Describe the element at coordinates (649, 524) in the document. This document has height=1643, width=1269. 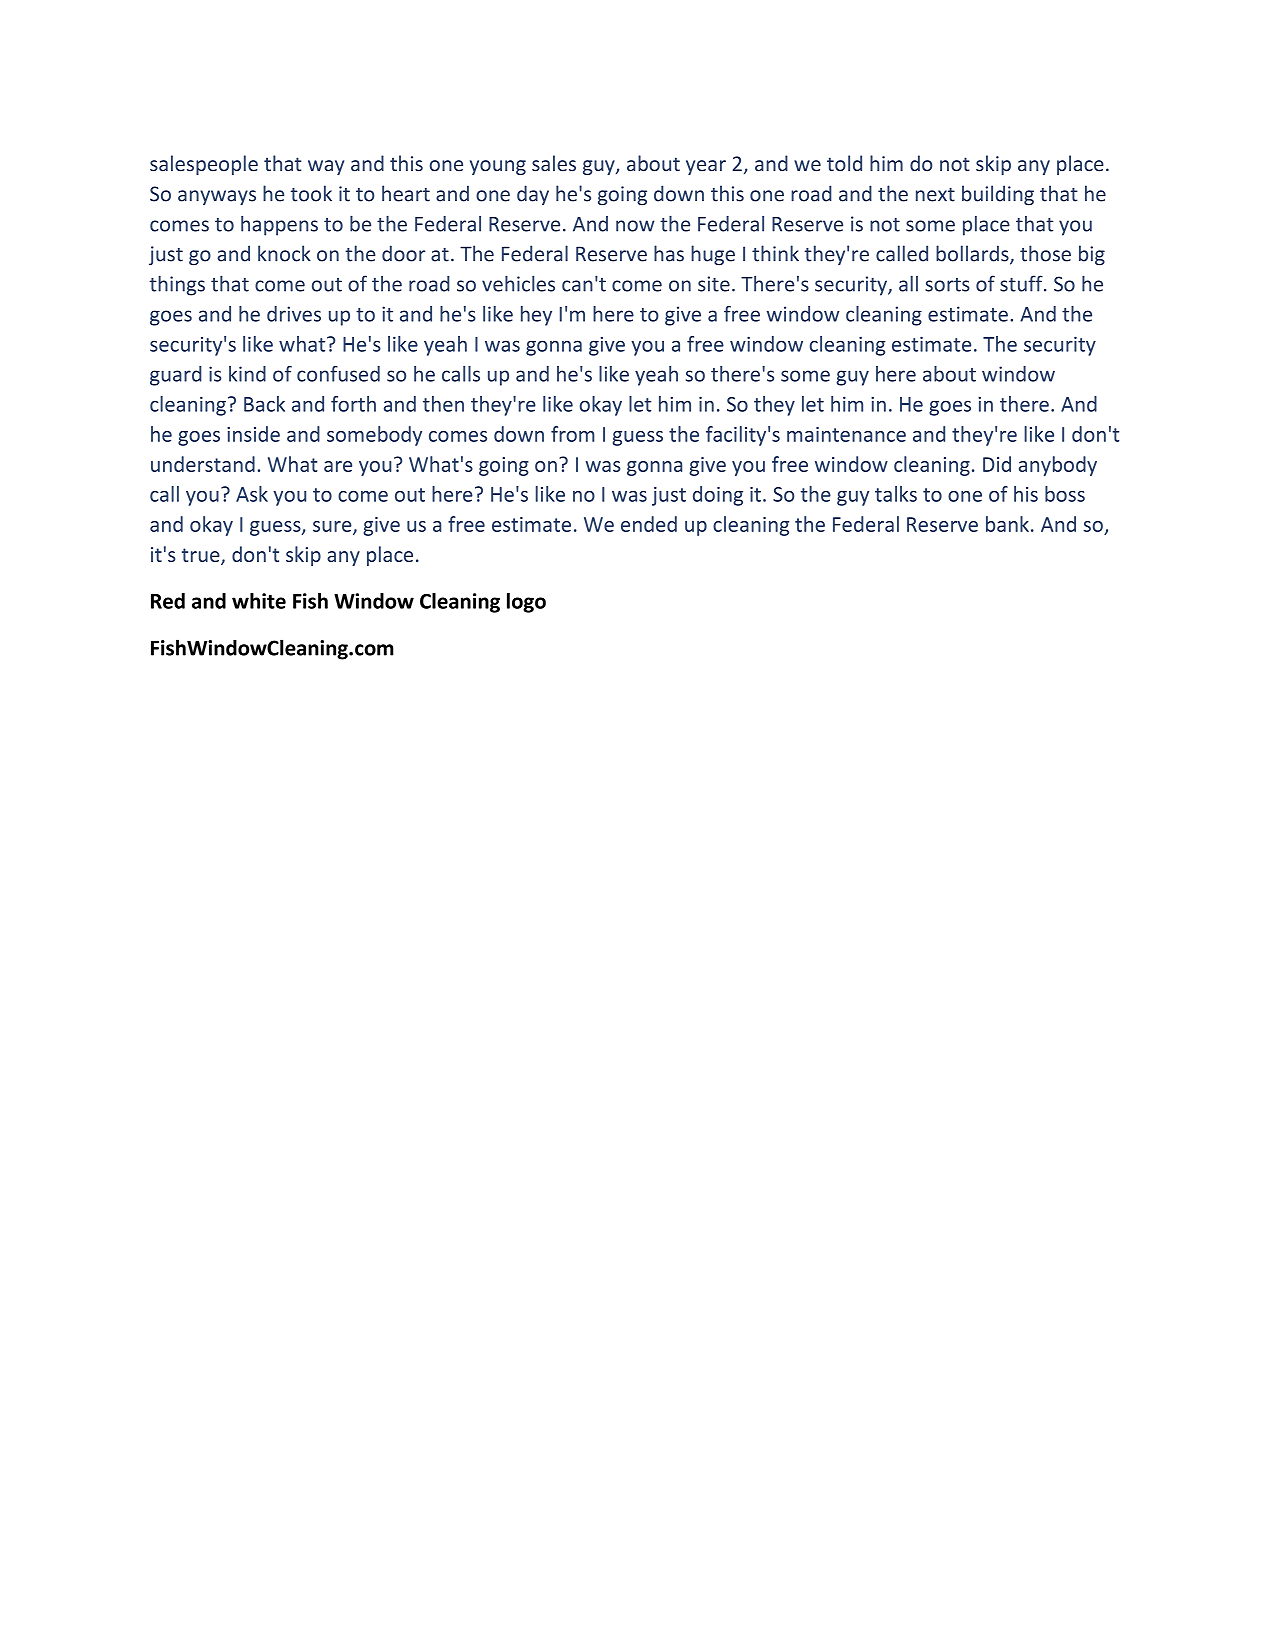
I see `ended` at that location.
